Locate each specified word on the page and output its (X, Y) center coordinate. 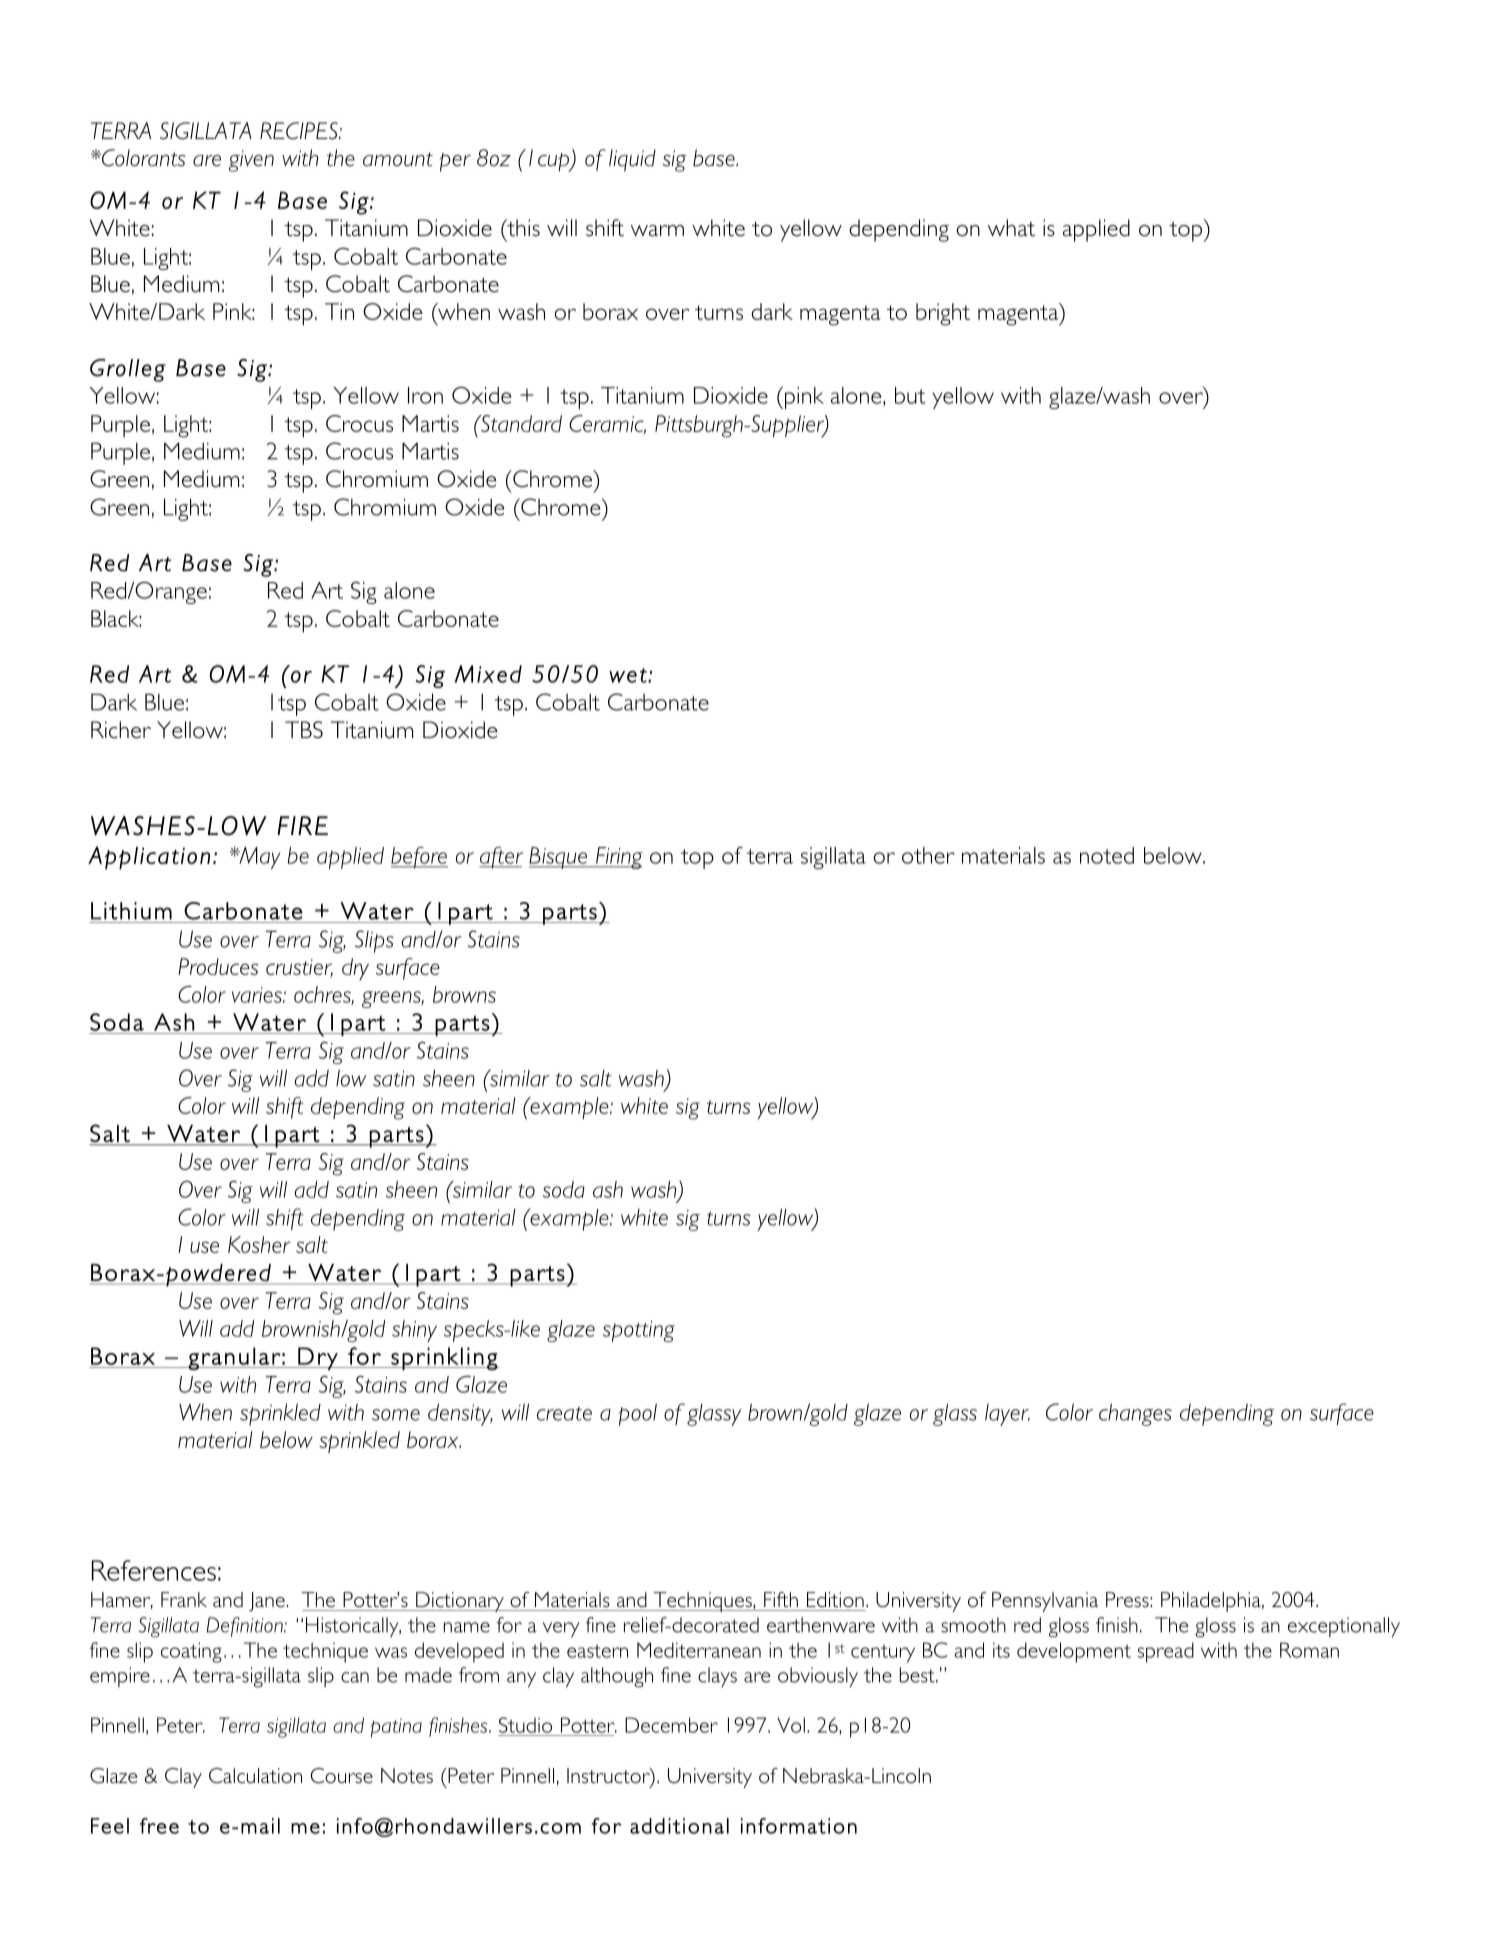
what (1011, 227)
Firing (618, 858)
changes (1135, 1414)
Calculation (255, 1775)
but (910, 395)
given (251, 161)
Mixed (488, 674)
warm (657, 230)
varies (258, 995)
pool (637, 1415)
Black (116, 618)
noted (1107, 855)
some (396, 1415)
